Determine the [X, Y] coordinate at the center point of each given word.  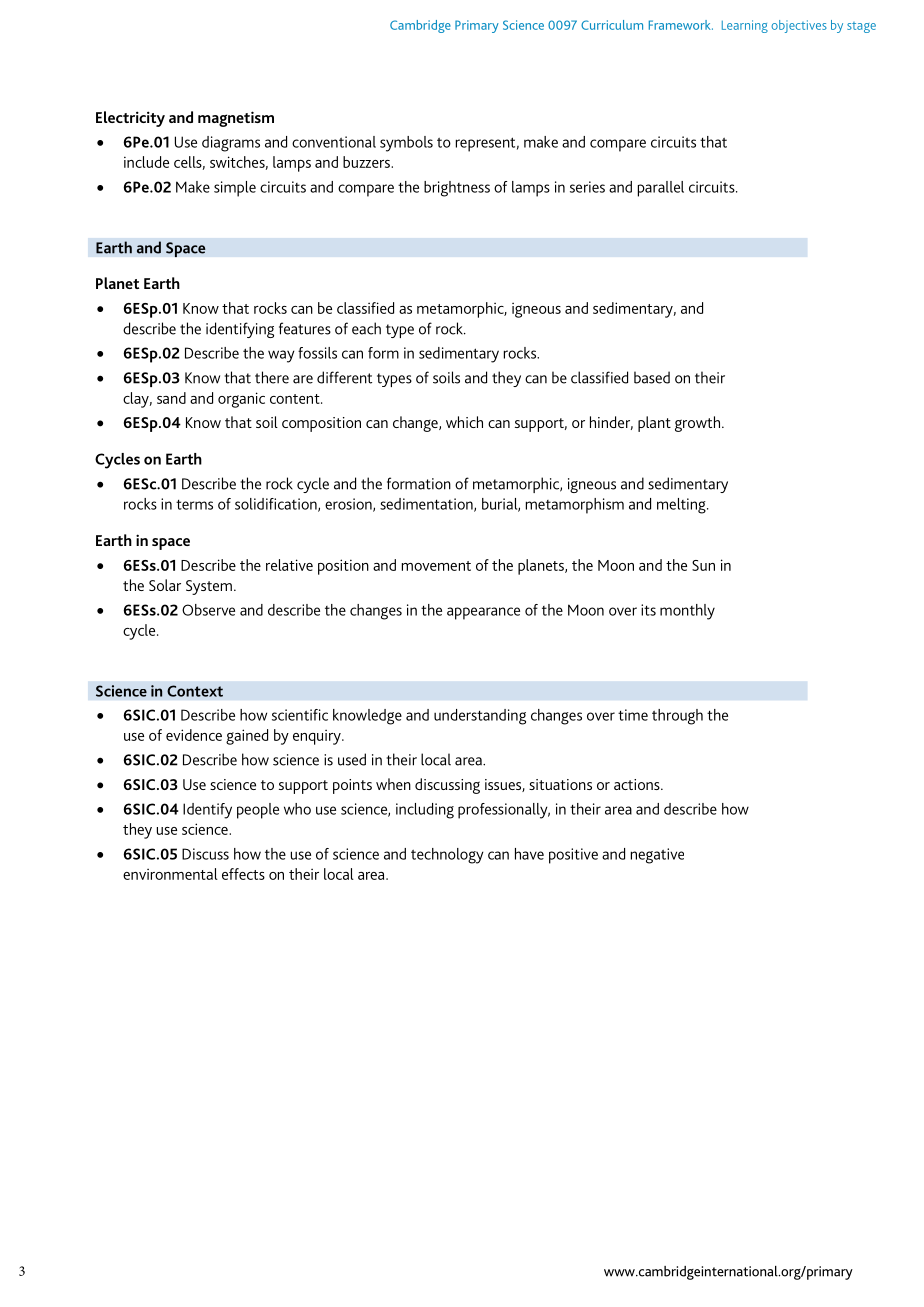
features [305, 328]
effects [243, 874]
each [366, 328]
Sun [703, 565]
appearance [483, 613]
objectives [799, 26]
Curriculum [612, 25]
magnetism [236, 119]
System [209, 587]
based [652, 377]
